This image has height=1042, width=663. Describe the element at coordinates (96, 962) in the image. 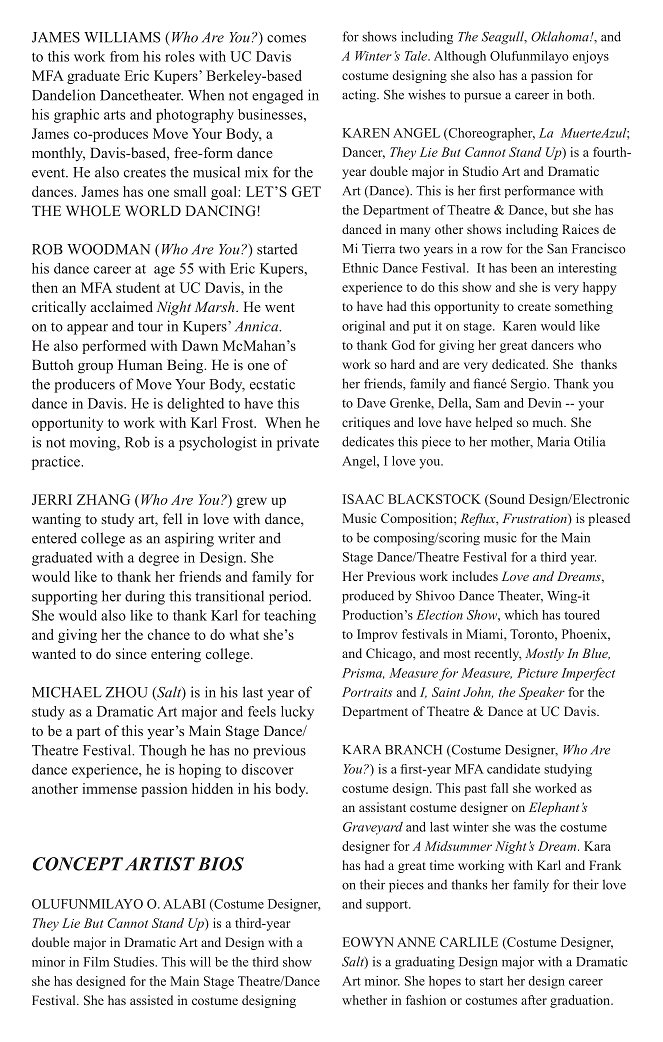

I see `Film` at that location.
